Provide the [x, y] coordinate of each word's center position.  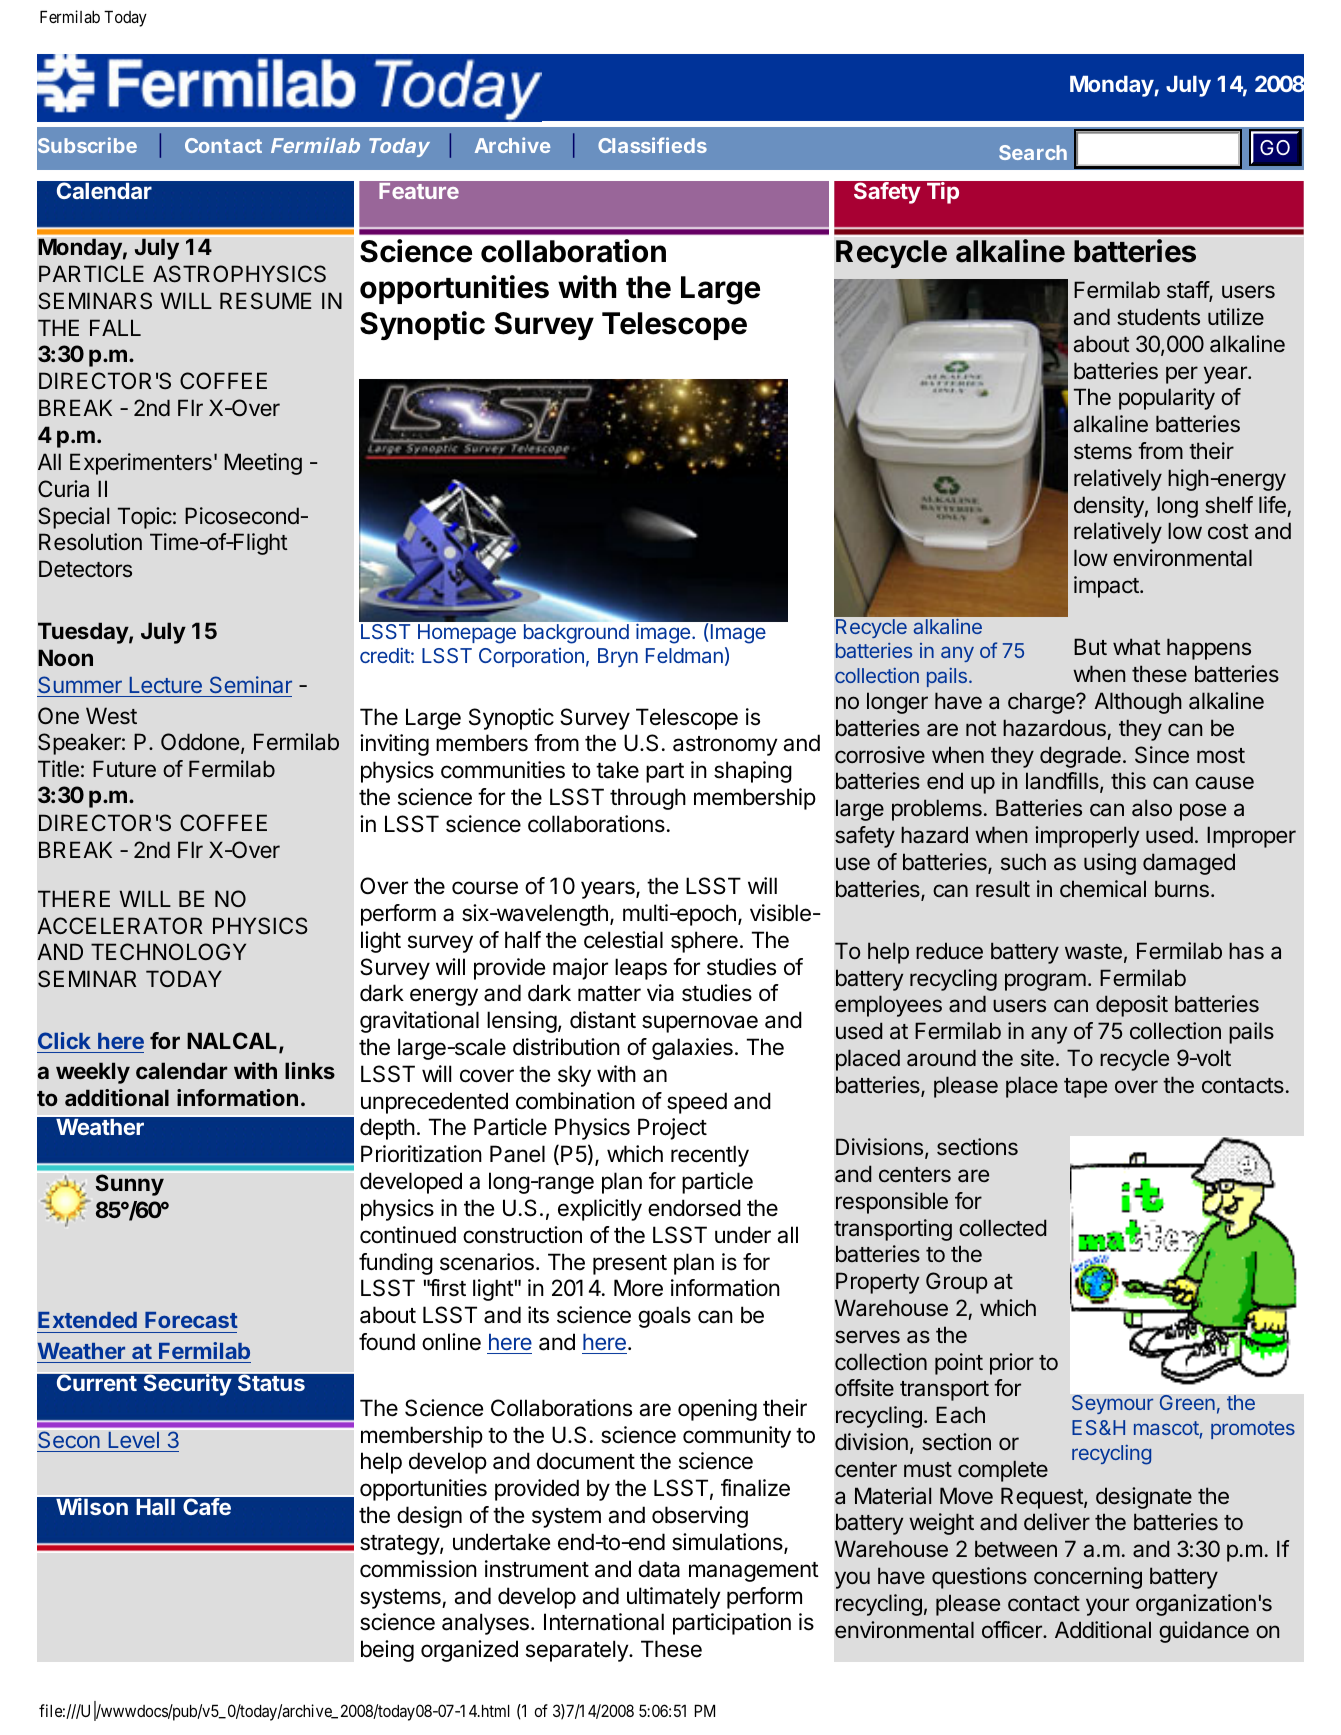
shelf [1229, 504]
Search [1033, 152]
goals [664, 1317]
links [310, 1070]
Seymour [1112, 1404]
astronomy [725, 746]
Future [124, 768]
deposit [1132, 1006]
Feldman [684, 655]
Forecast [191, 1320]
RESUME [265, 301]
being [387, 1651]
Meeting [263, 464]
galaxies [692, 1049]
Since [1162, 755]
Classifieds [652, 145]
